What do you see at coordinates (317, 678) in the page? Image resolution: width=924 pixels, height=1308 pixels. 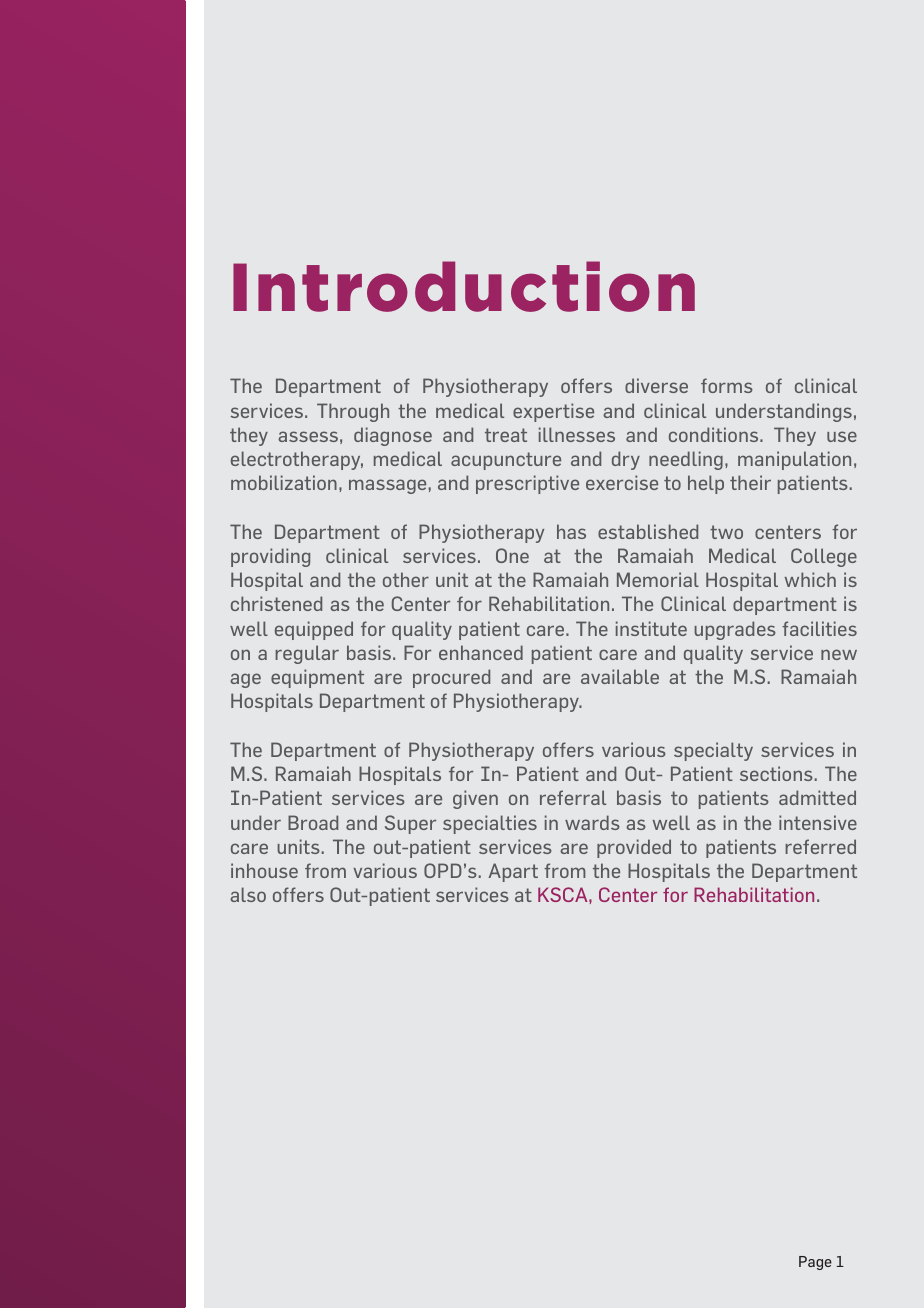 I see `equipment` at bounding box center [317, 678].
